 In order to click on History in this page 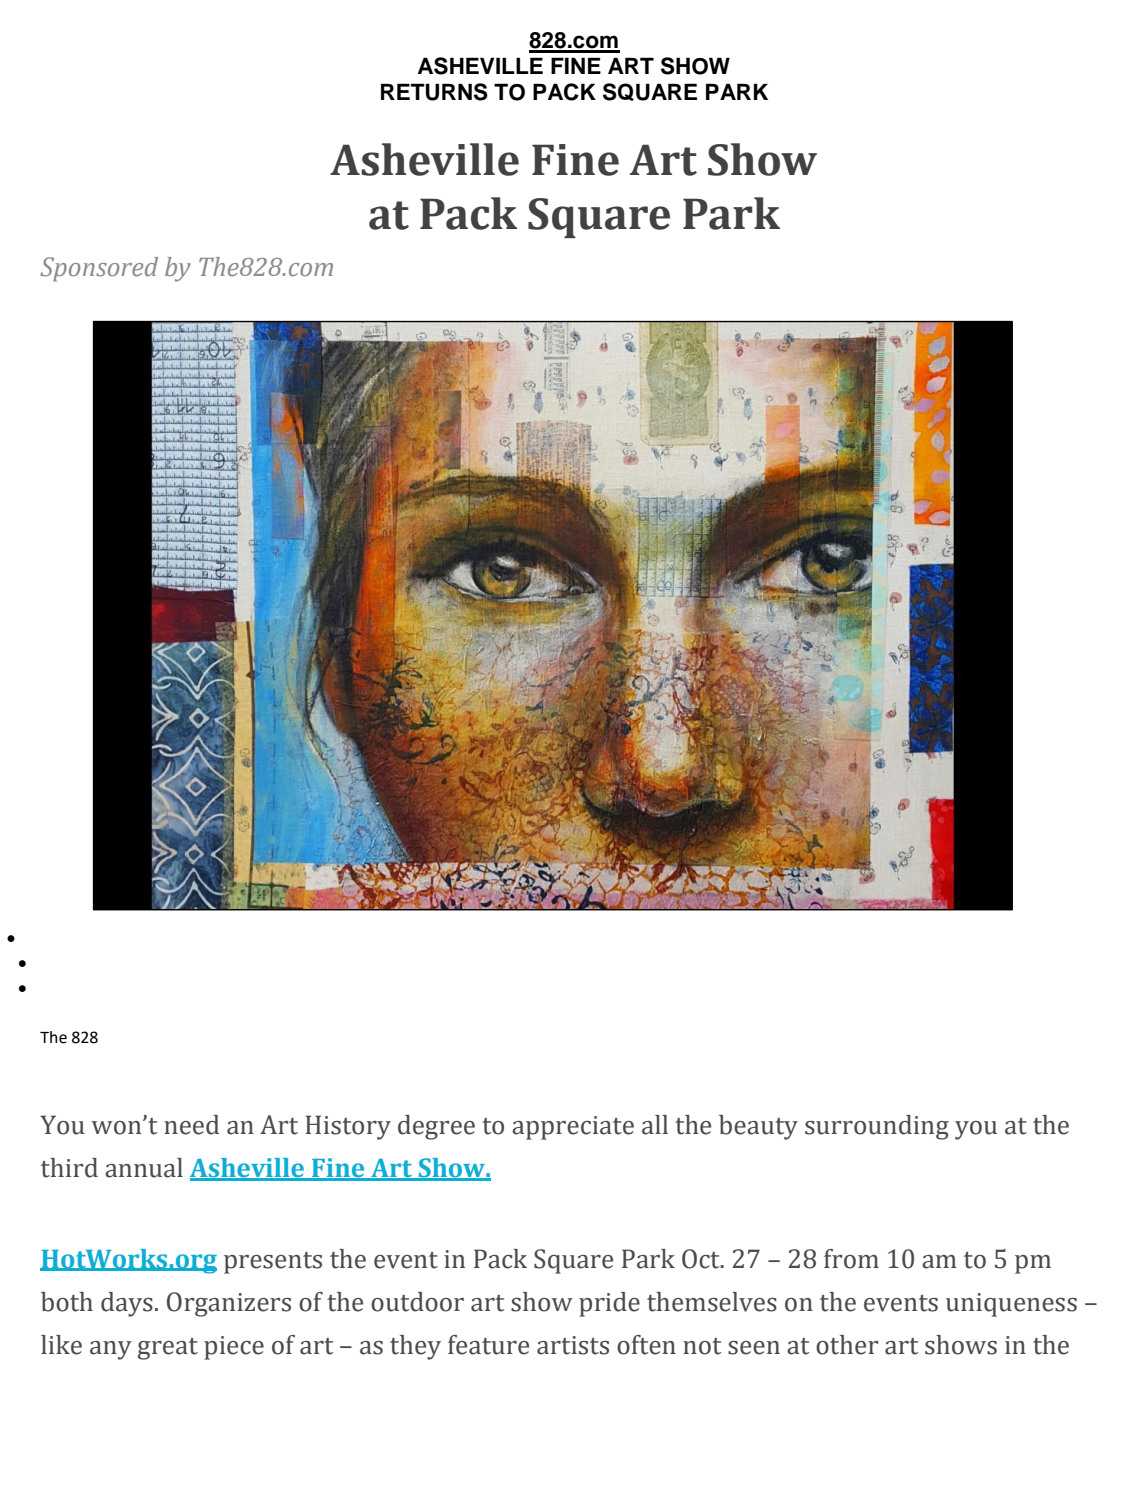, I will do `click(348, 1127)`.
